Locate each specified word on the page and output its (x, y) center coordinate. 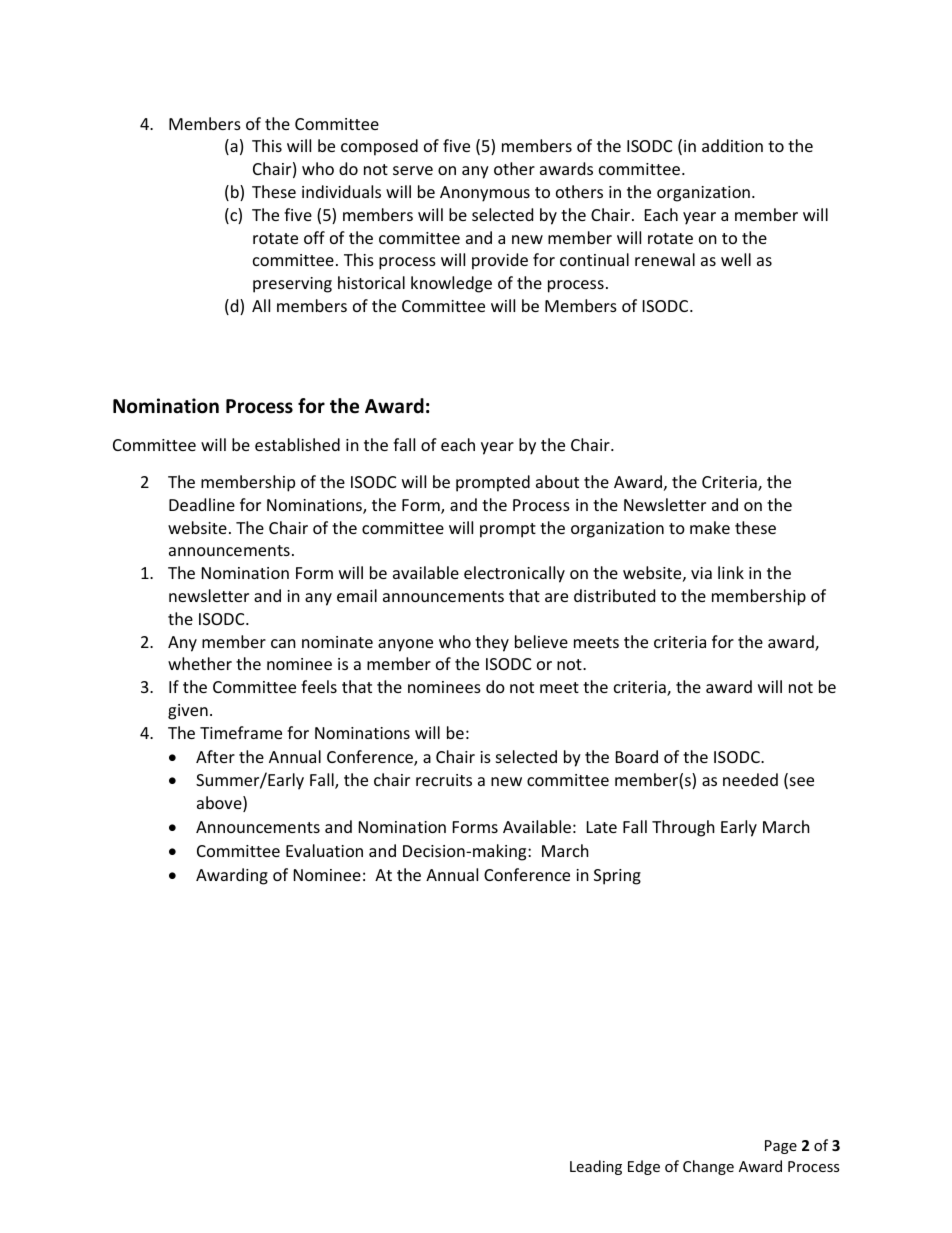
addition (732, 145)
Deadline (202, 504)
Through (683, 828)
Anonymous (485, 194)
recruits (444, 780)
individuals (341, 191)
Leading (596, 1167)
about (557, 481)
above (220, 804)
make (710, 527)
